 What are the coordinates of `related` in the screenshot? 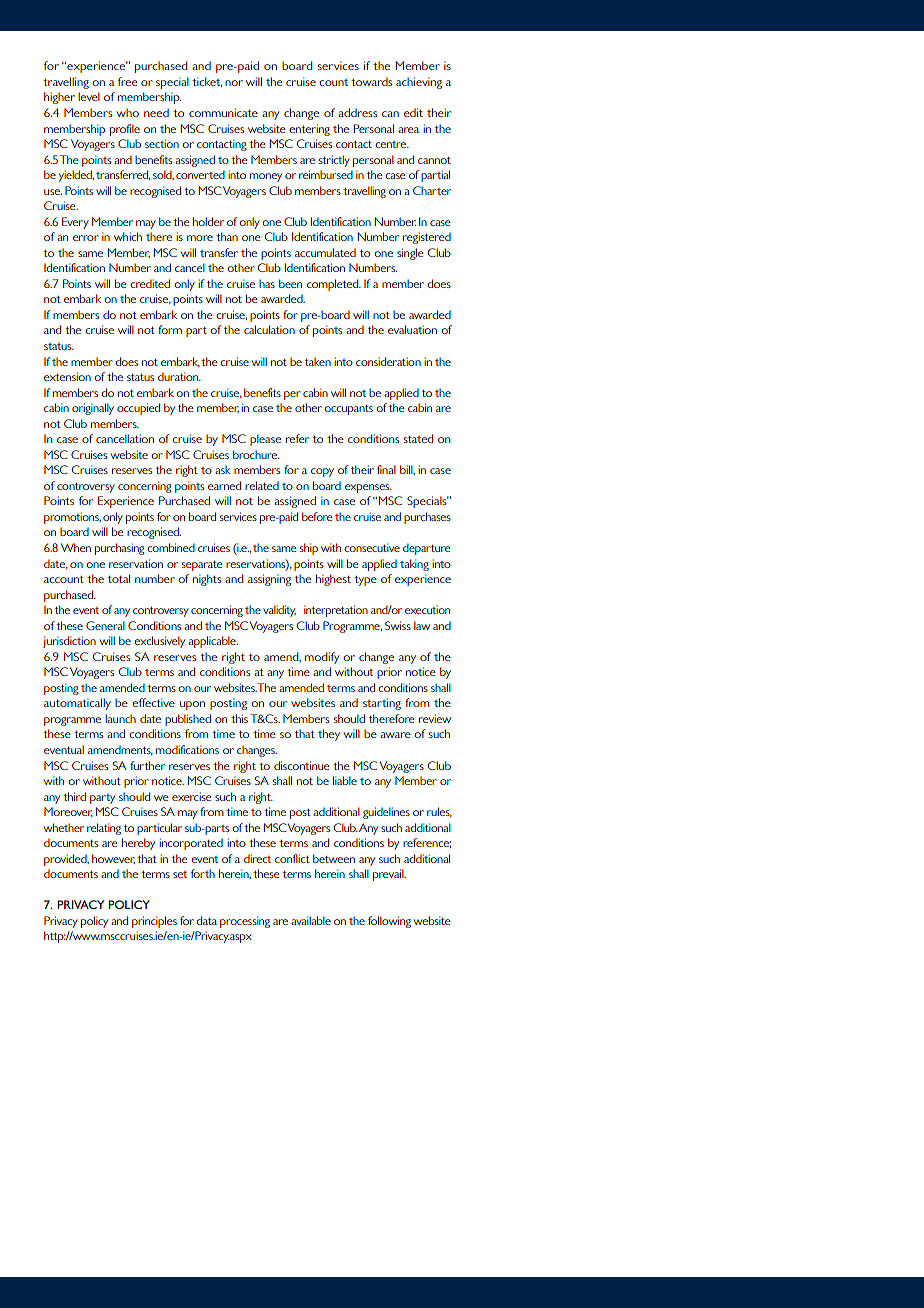 It's located at (262, 485).
